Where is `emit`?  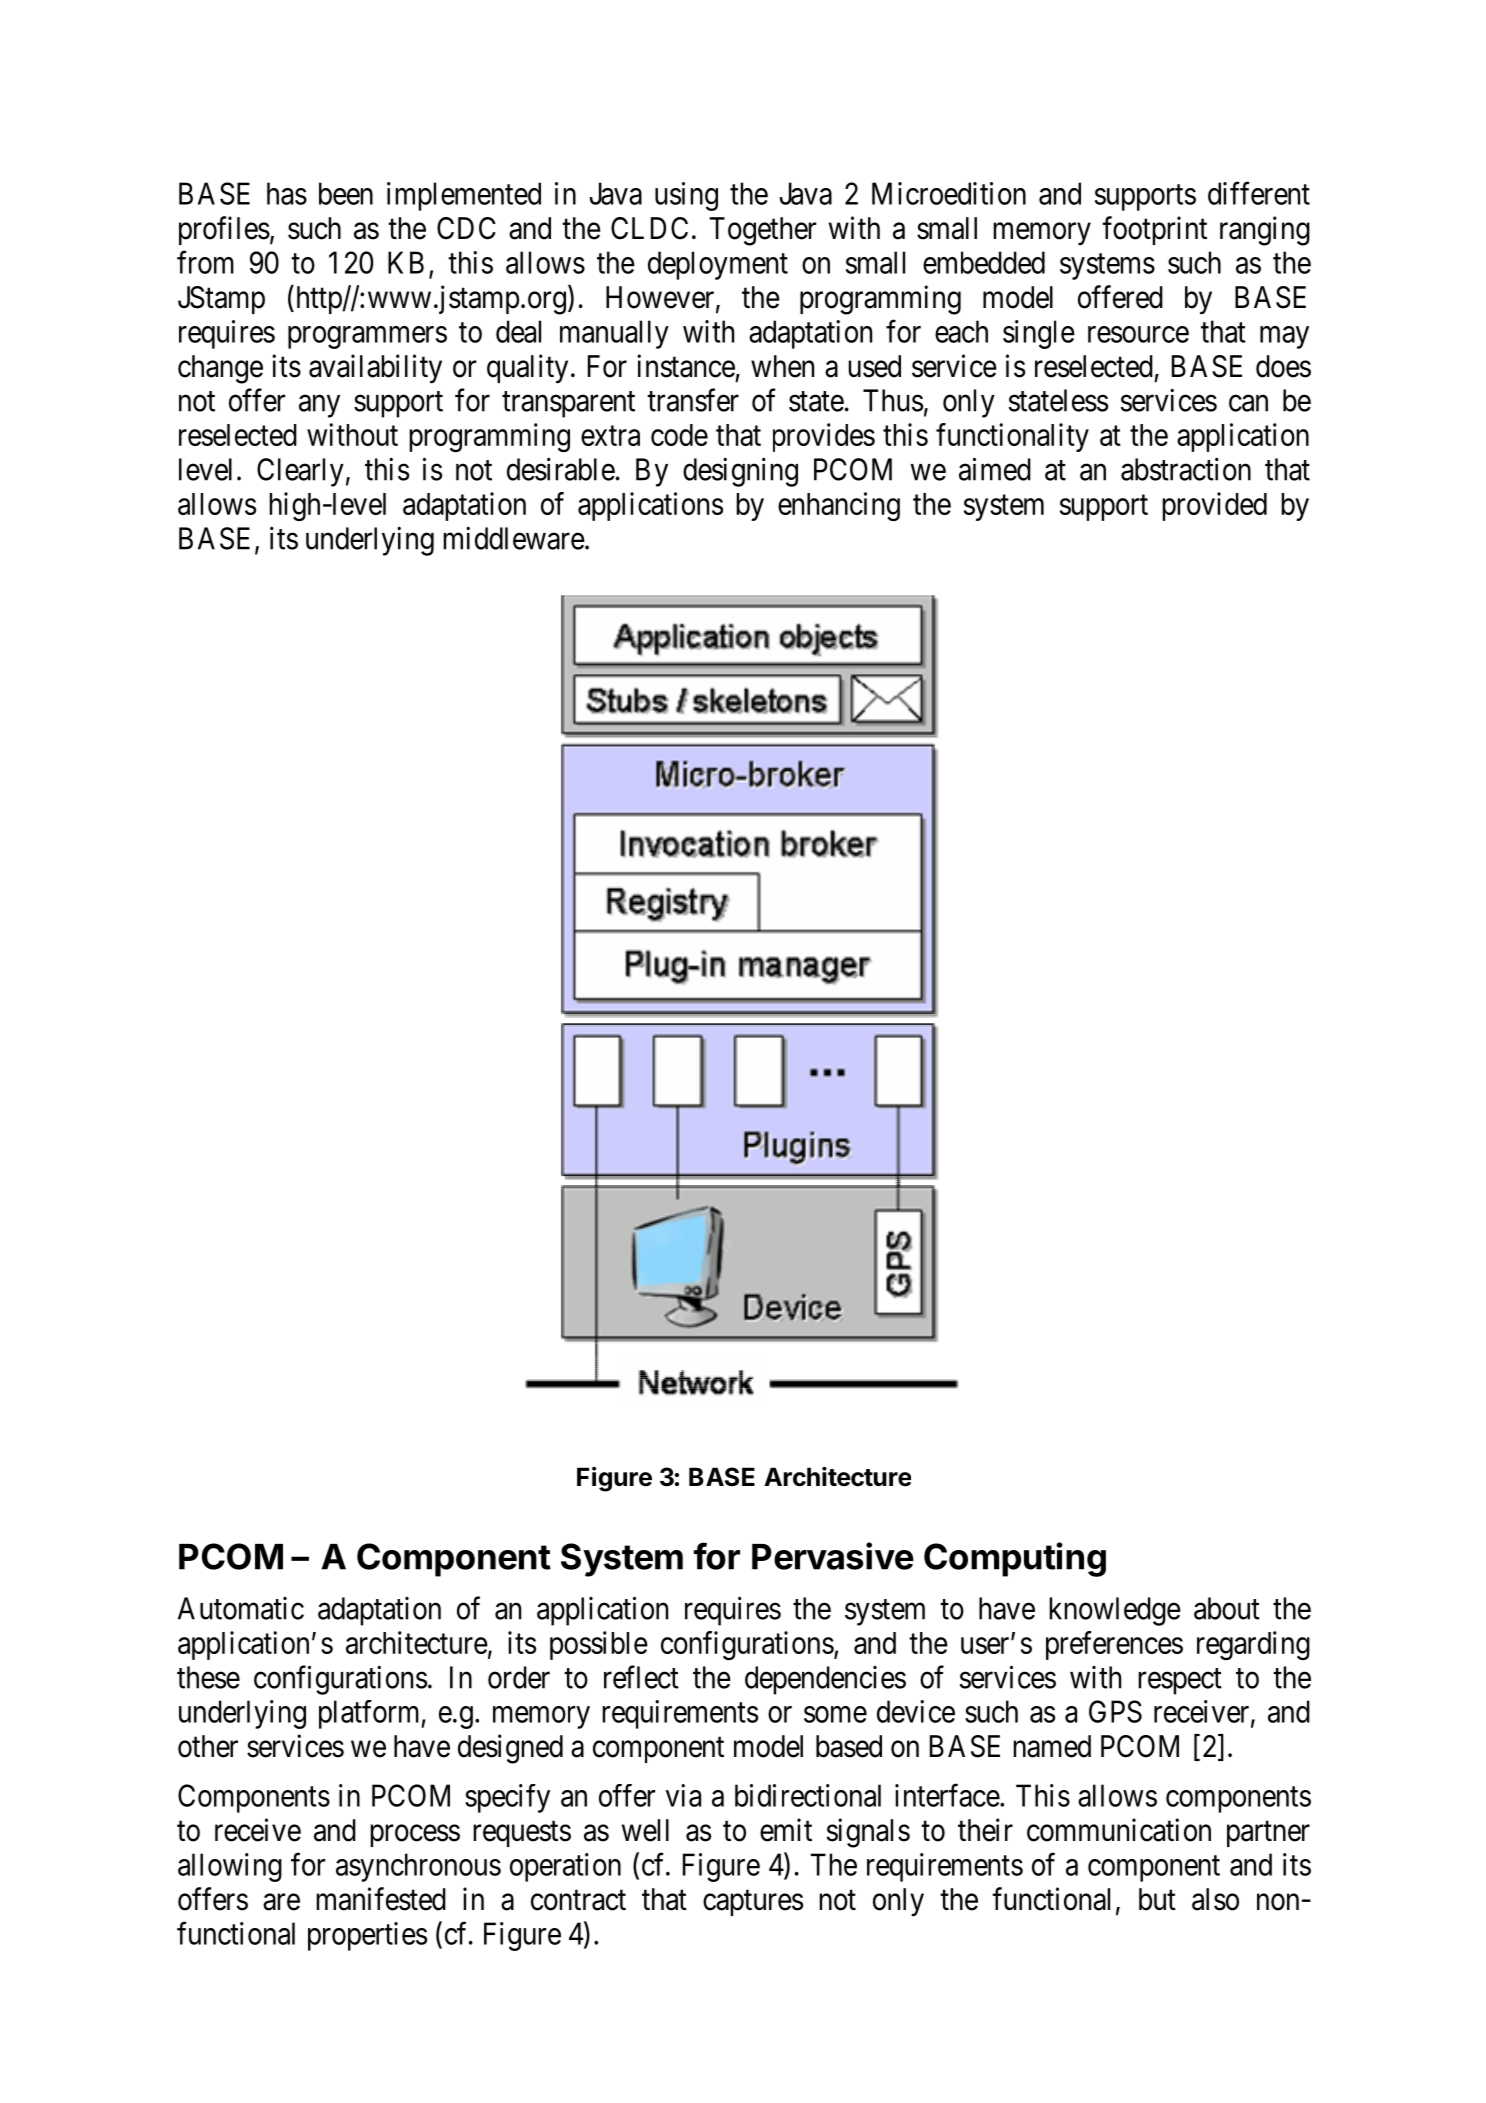 emit is located at coordinates (786, 1830).
